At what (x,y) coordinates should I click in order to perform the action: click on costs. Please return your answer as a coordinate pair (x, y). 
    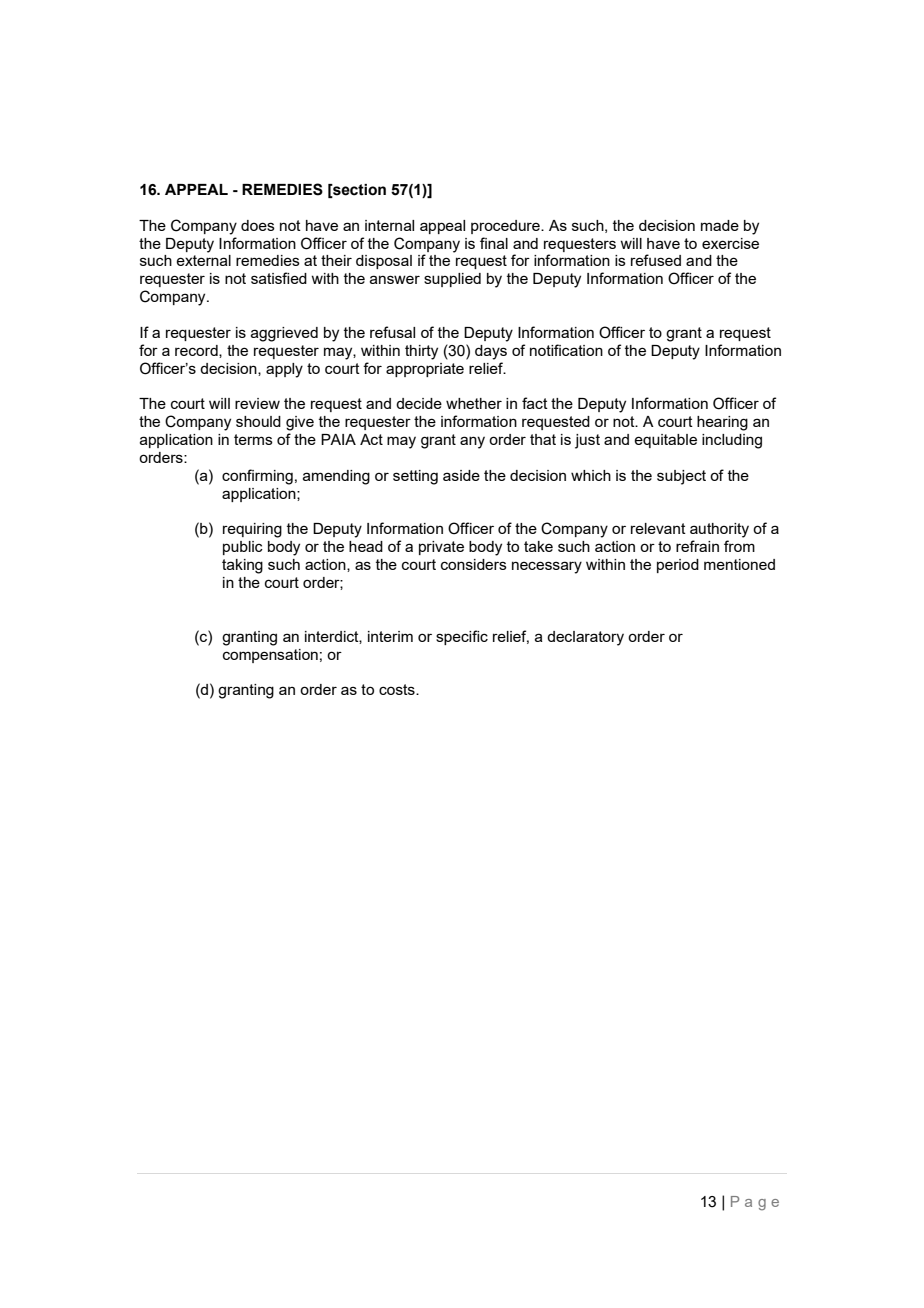
    Looking at the image, I should click on (398, 689).
